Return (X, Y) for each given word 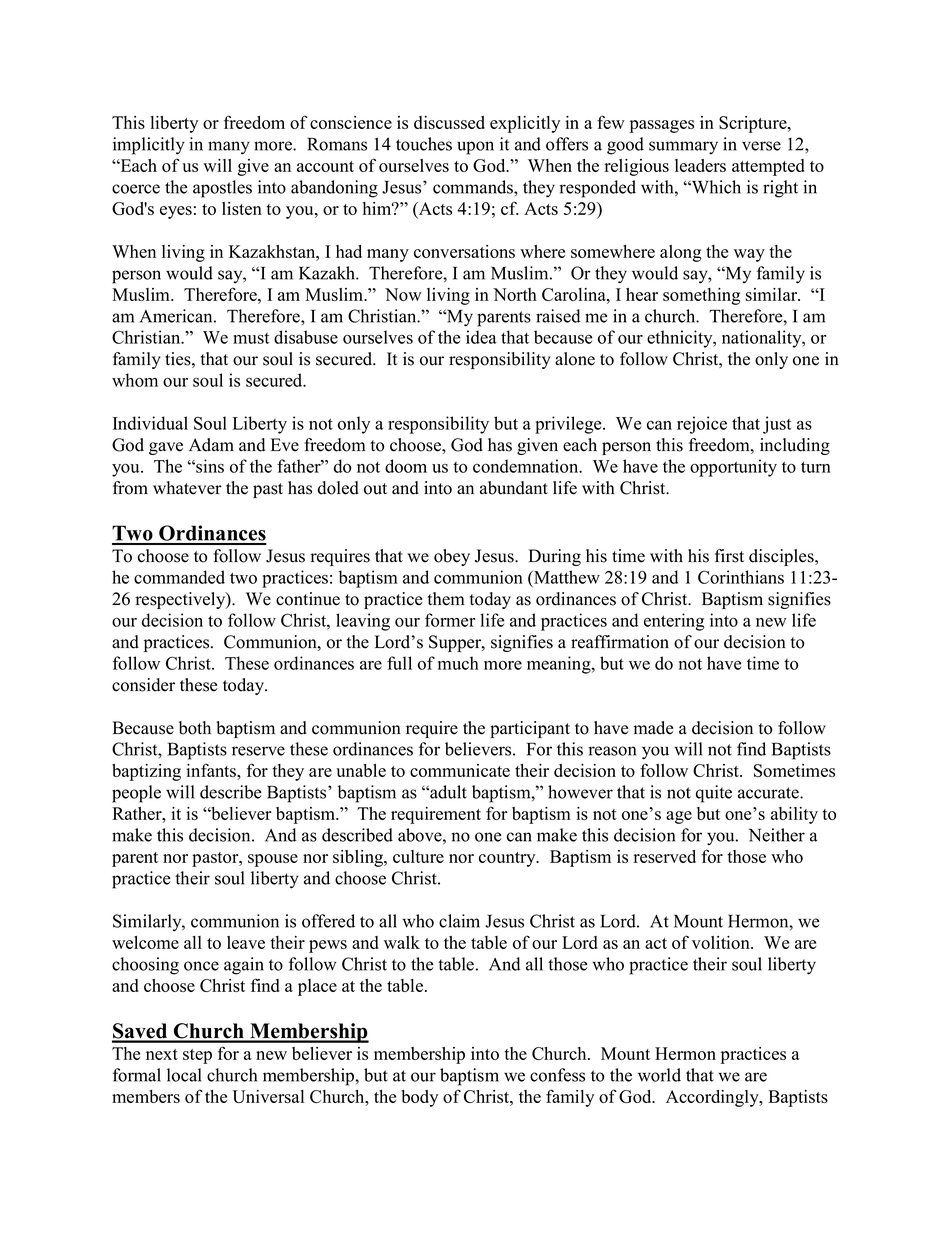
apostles (222, 189)
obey (452, 557)
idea (481, 337)
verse (761, 146)
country (508, 859)
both (195, 728)
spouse (273, 860)
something (701, 296)
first (729, 556)
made (653, 728)
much (458, 663)
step (197, 1056)
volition (722, 942)
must (251, 338)
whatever (187, 488)
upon (475, 148)
